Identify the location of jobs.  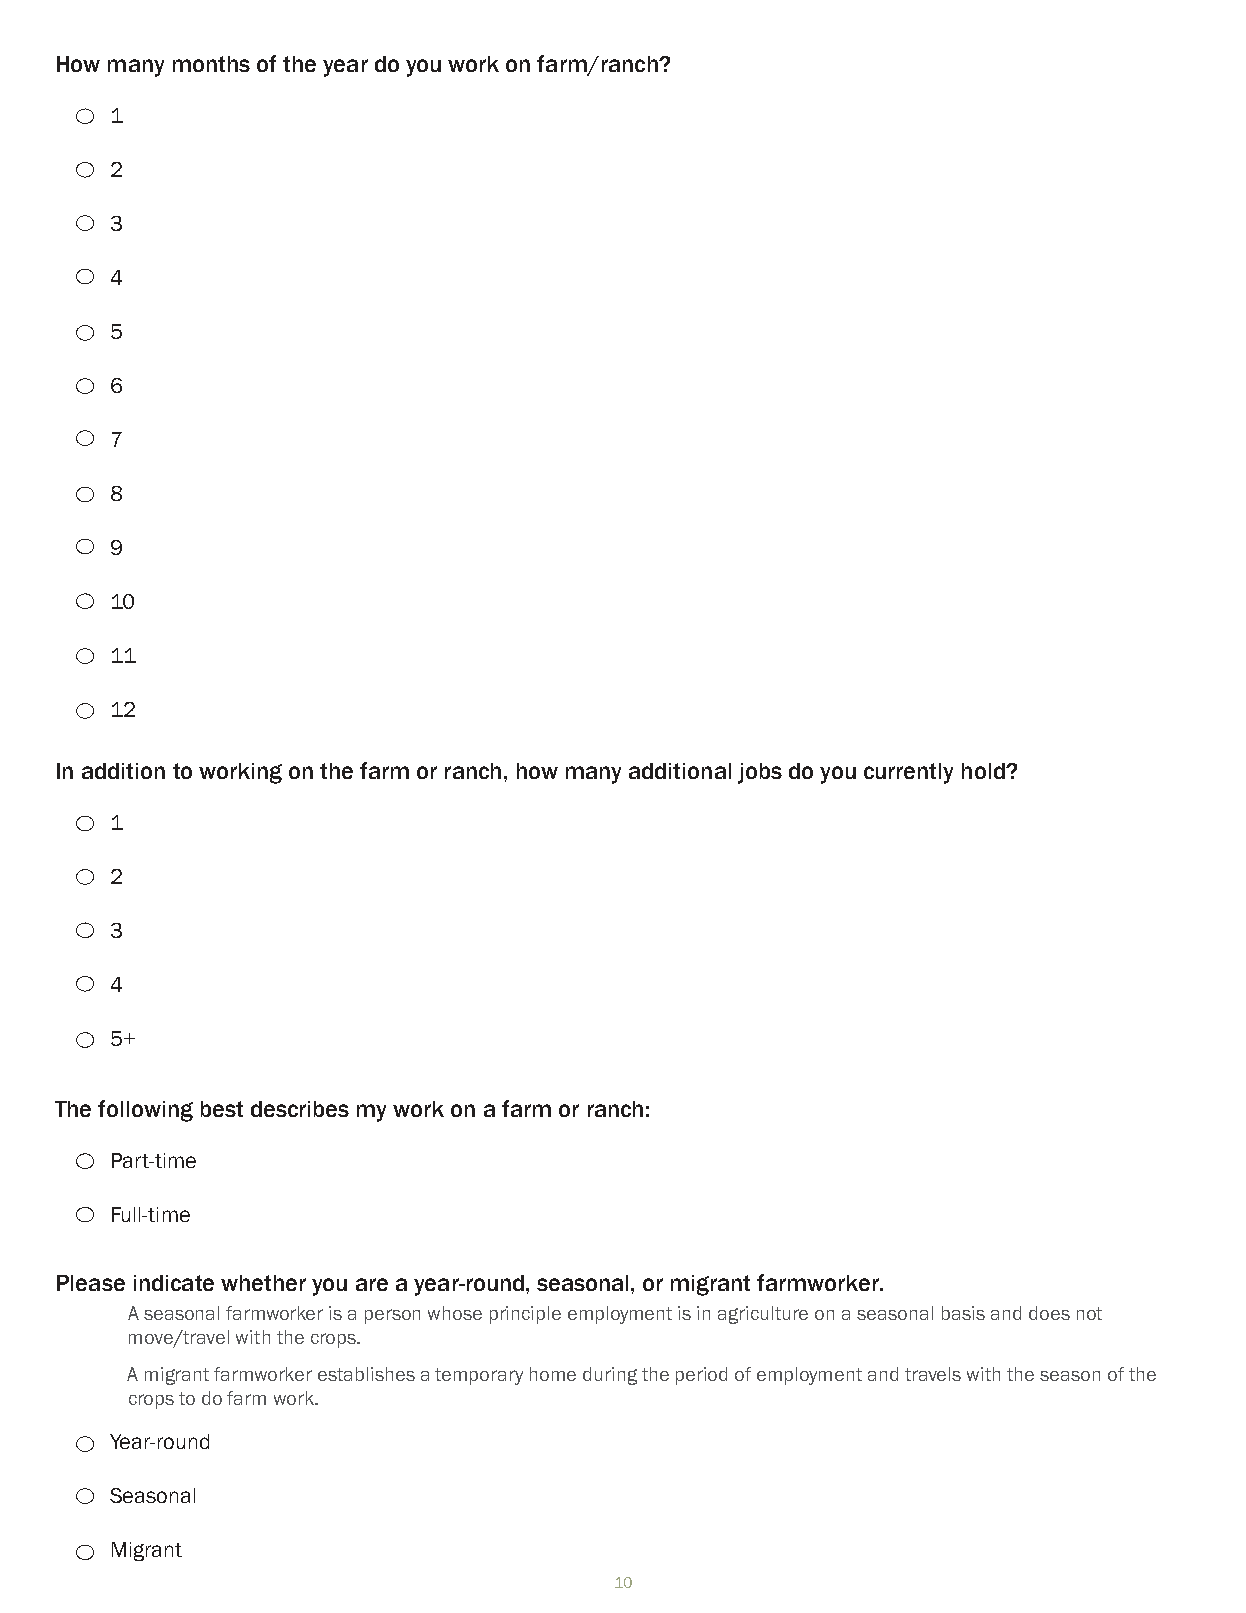
(760, 773).
